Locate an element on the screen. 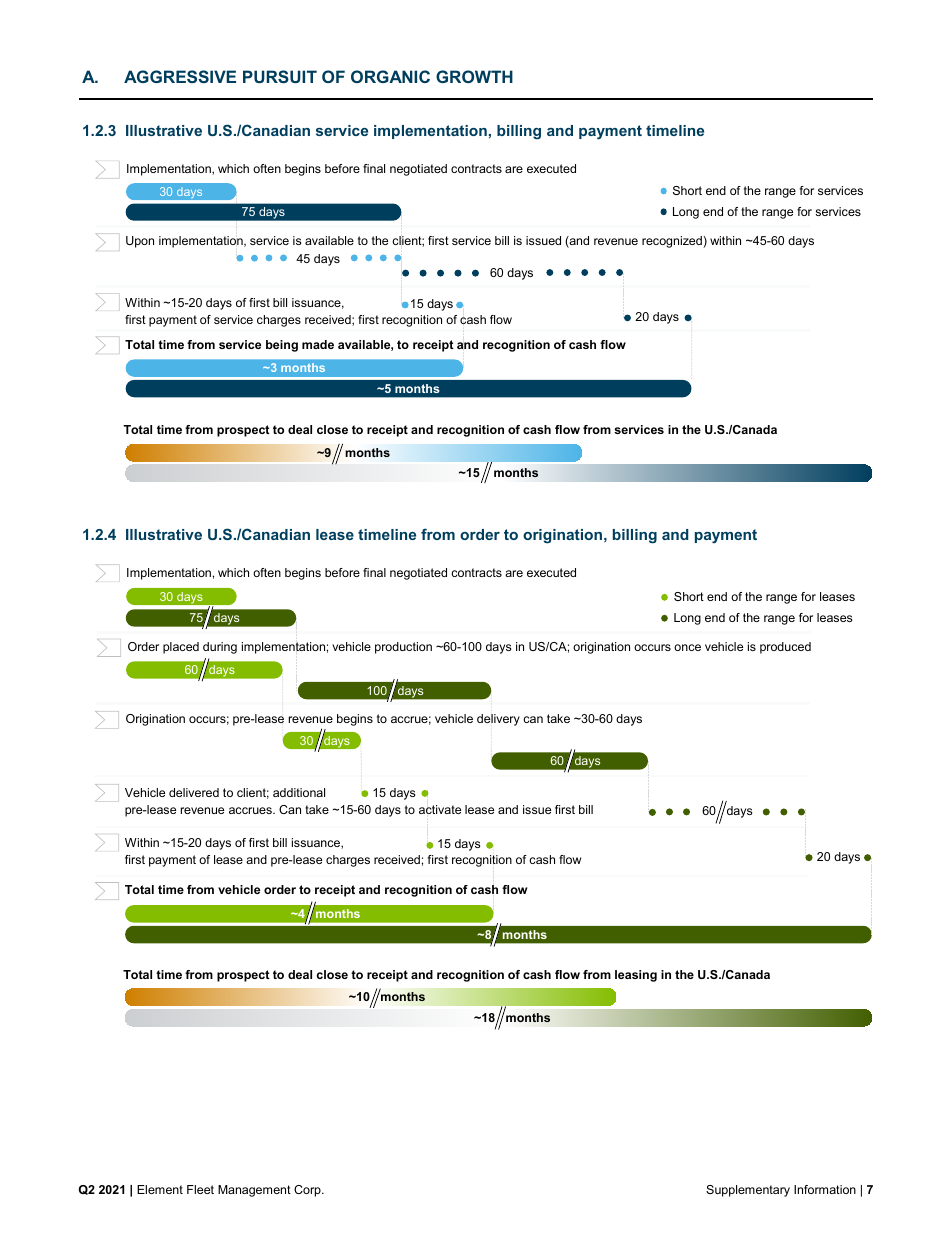 The height and width of the screenshot is (1233, 952). once is located at coordinates (687, 647).
